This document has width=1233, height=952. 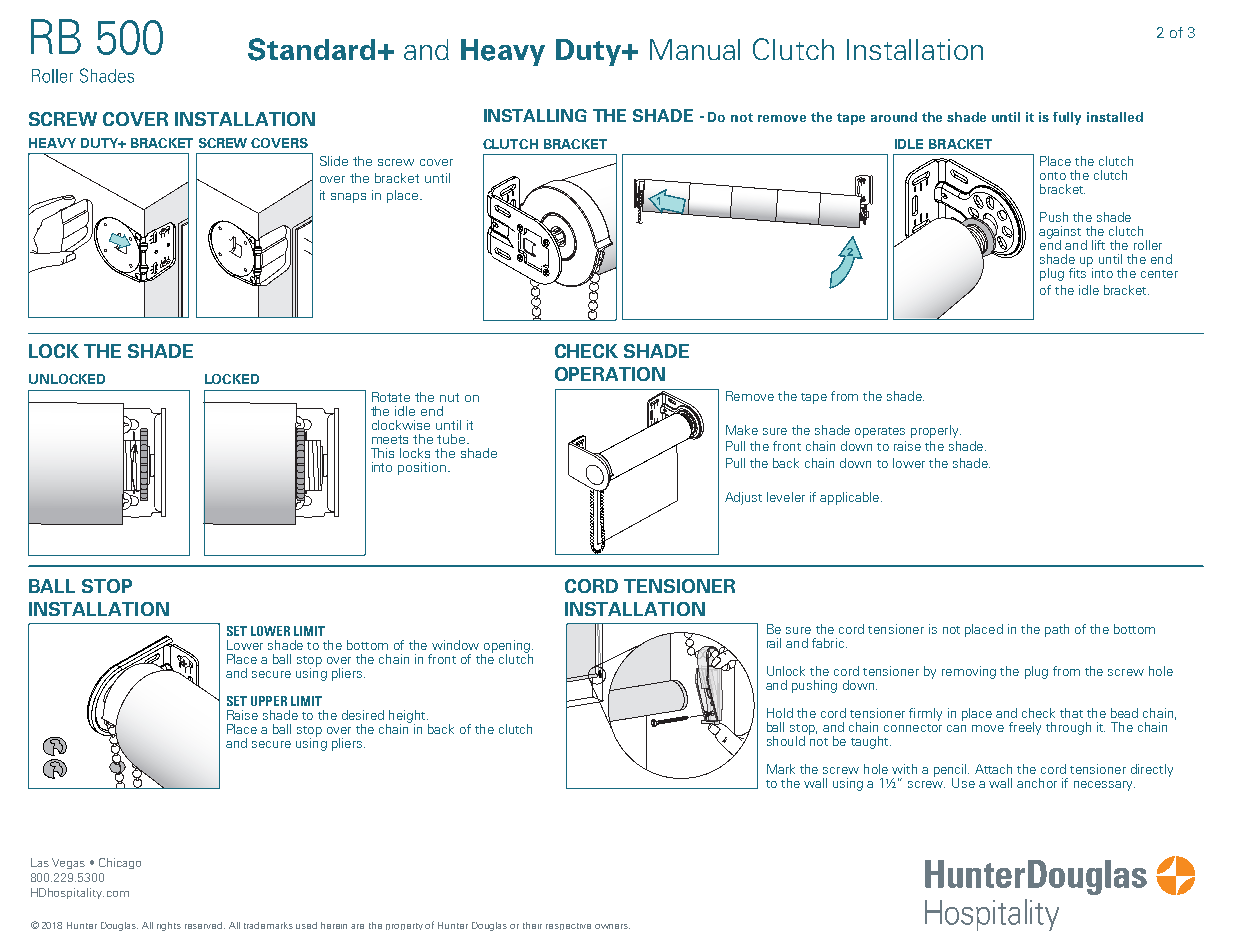 I want to click on snaps, so click(x=348, y=198).
